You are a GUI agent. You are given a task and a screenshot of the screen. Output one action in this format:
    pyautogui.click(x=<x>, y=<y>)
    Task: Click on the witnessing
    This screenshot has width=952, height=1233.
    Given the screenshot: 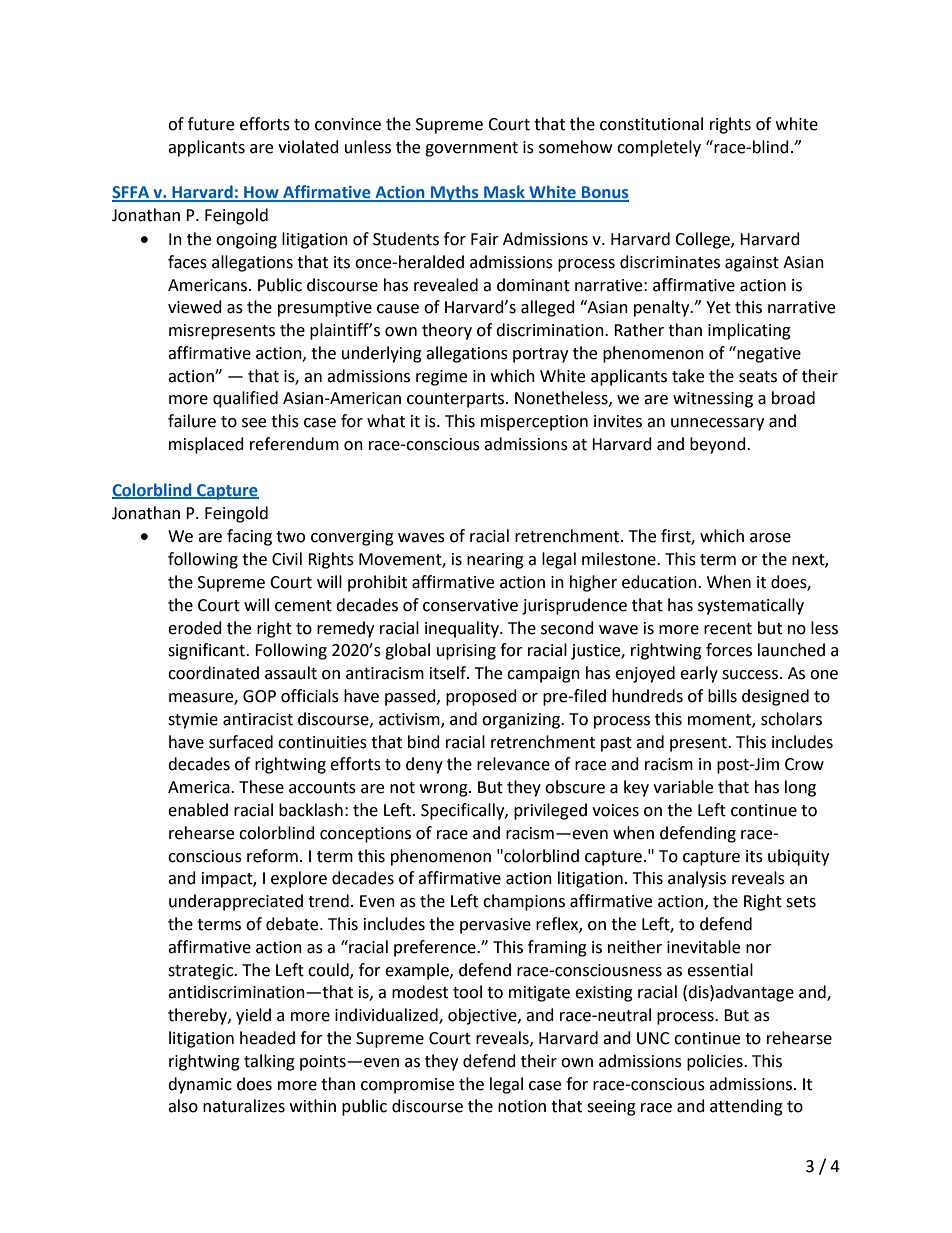 What is the action you would take?
    pyautogui.click(x=713, y=400)
